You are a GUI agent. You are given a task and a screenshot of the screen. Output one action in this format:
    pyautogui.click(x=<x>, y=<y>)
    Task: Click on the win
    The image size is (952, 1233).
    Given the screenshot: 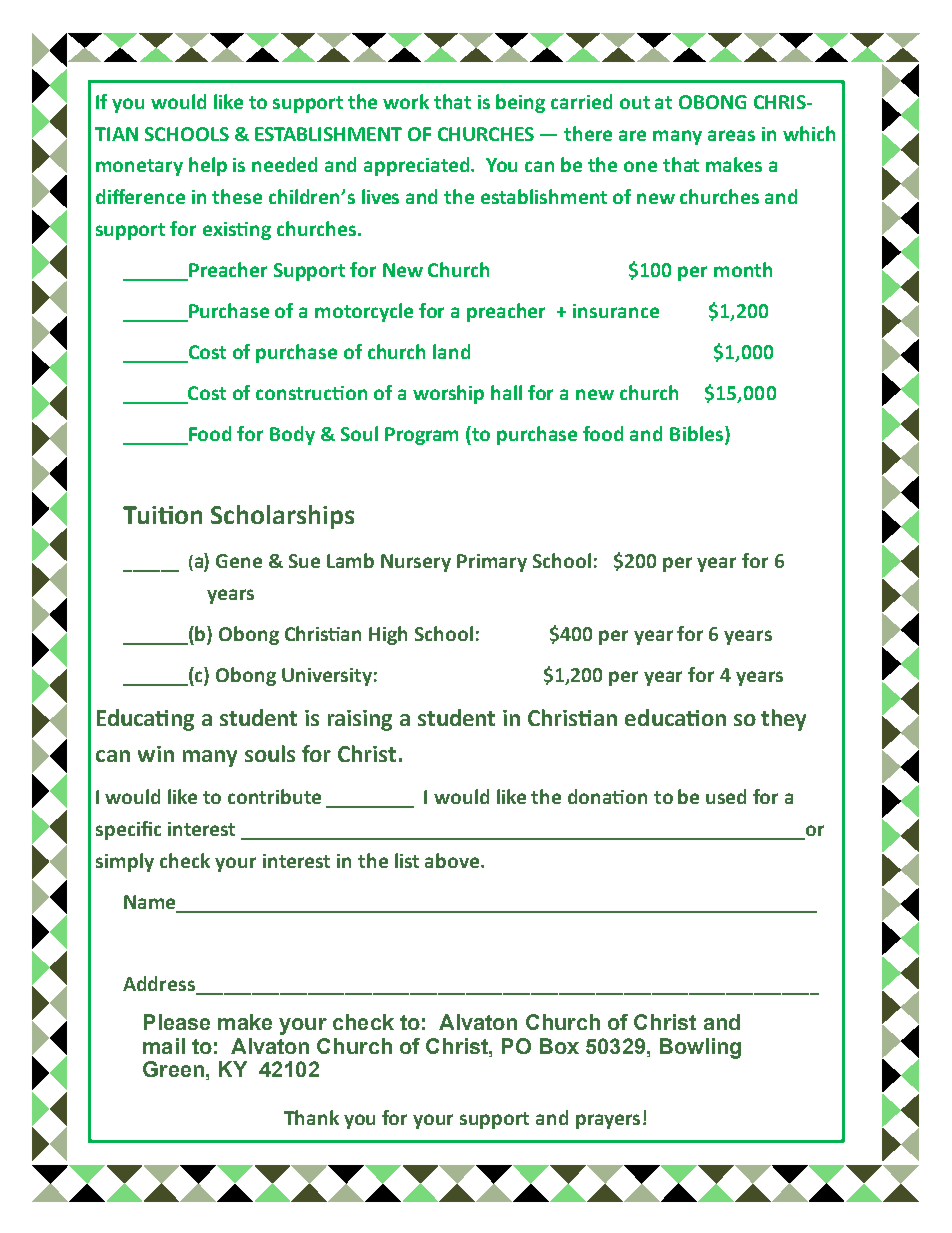 What is the action you would take?
    pyautogui.click(x=156, y=754)
